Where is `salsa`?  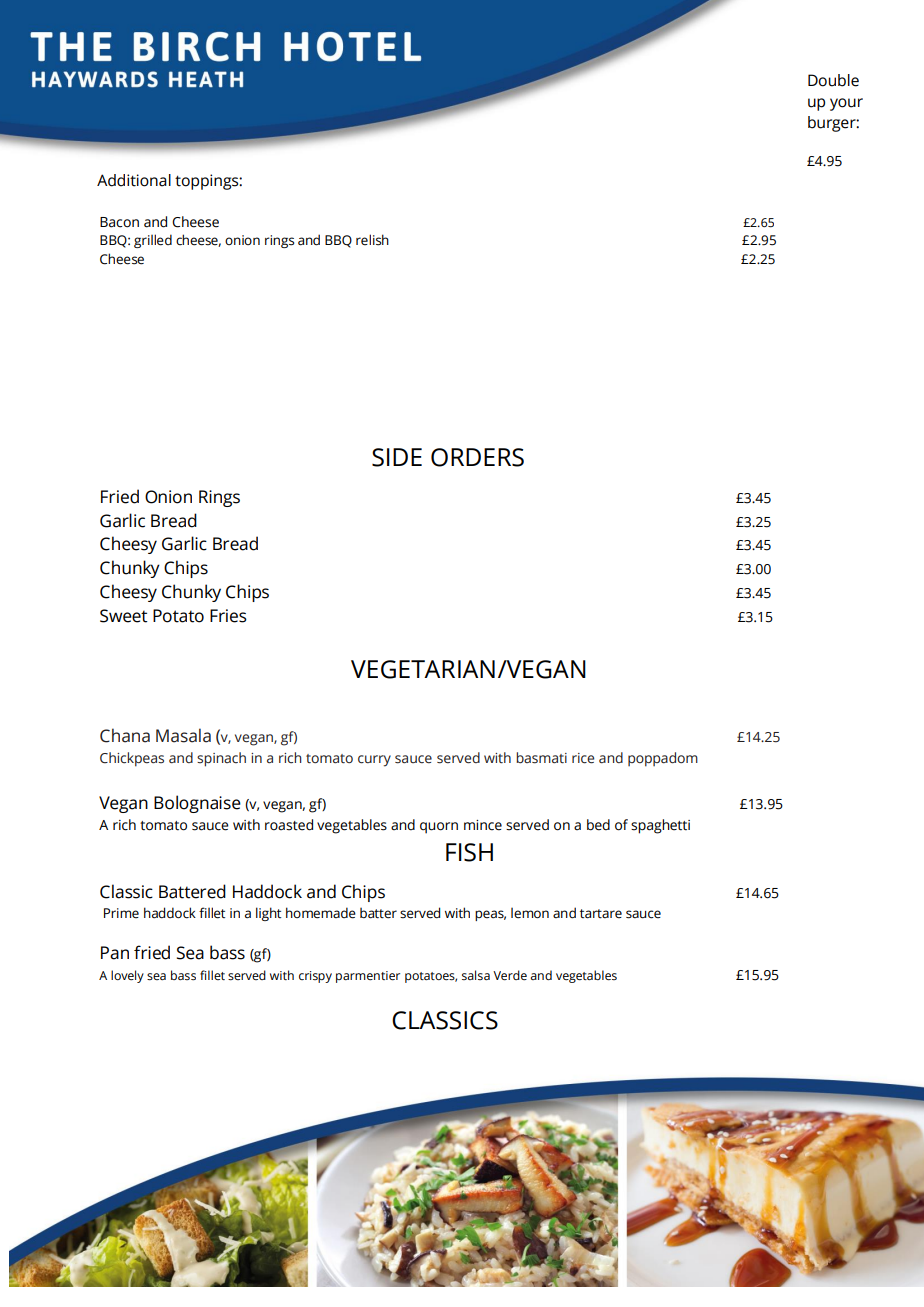 salsa is located at coordinates (476, 975).
